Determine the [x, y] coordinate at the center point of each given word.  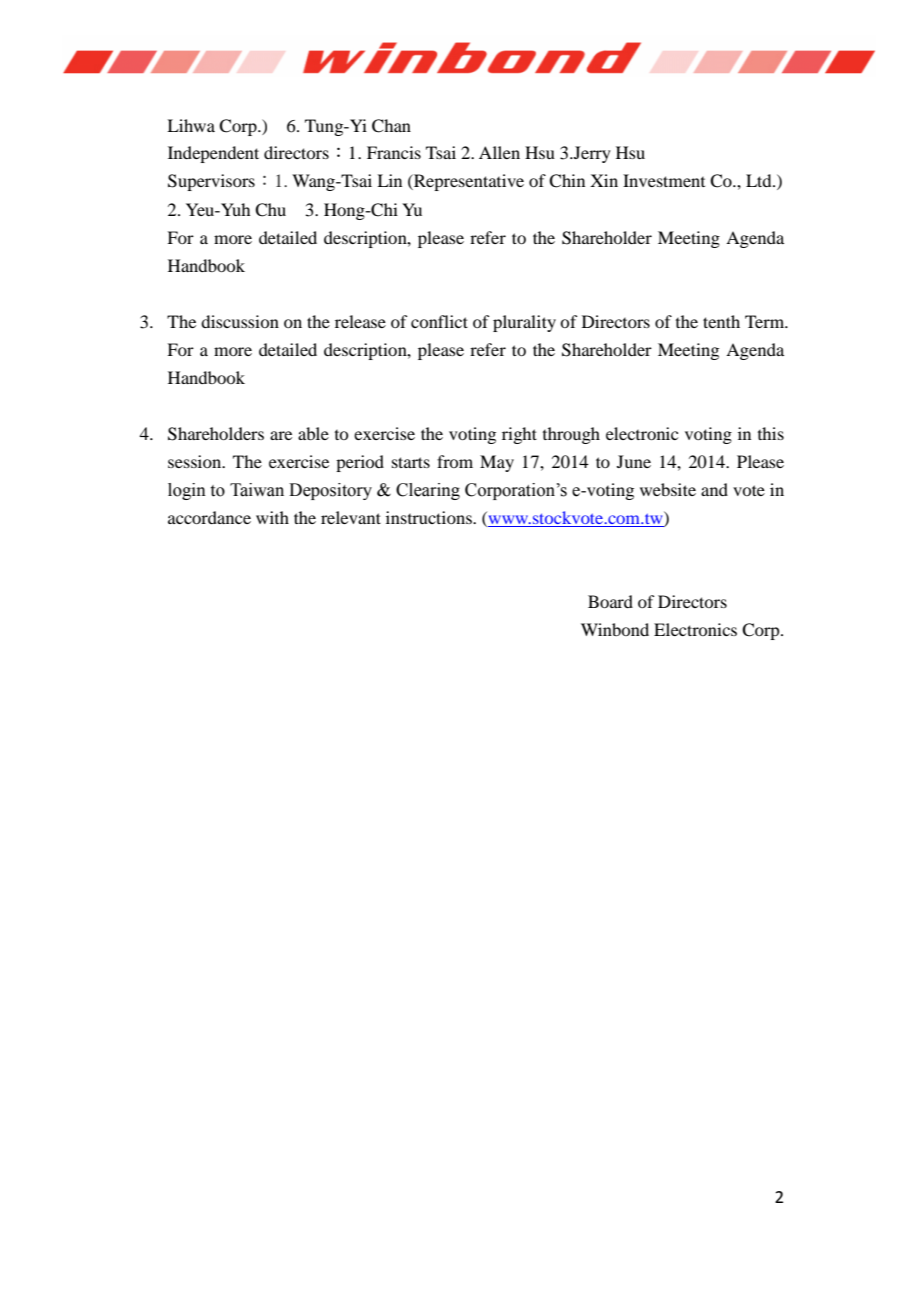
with [272, 517]
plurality [524, 323]
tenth [721, 321]
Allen [499, 152]
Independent [213, 154]
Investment [664, 180]
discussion [240, 321]
